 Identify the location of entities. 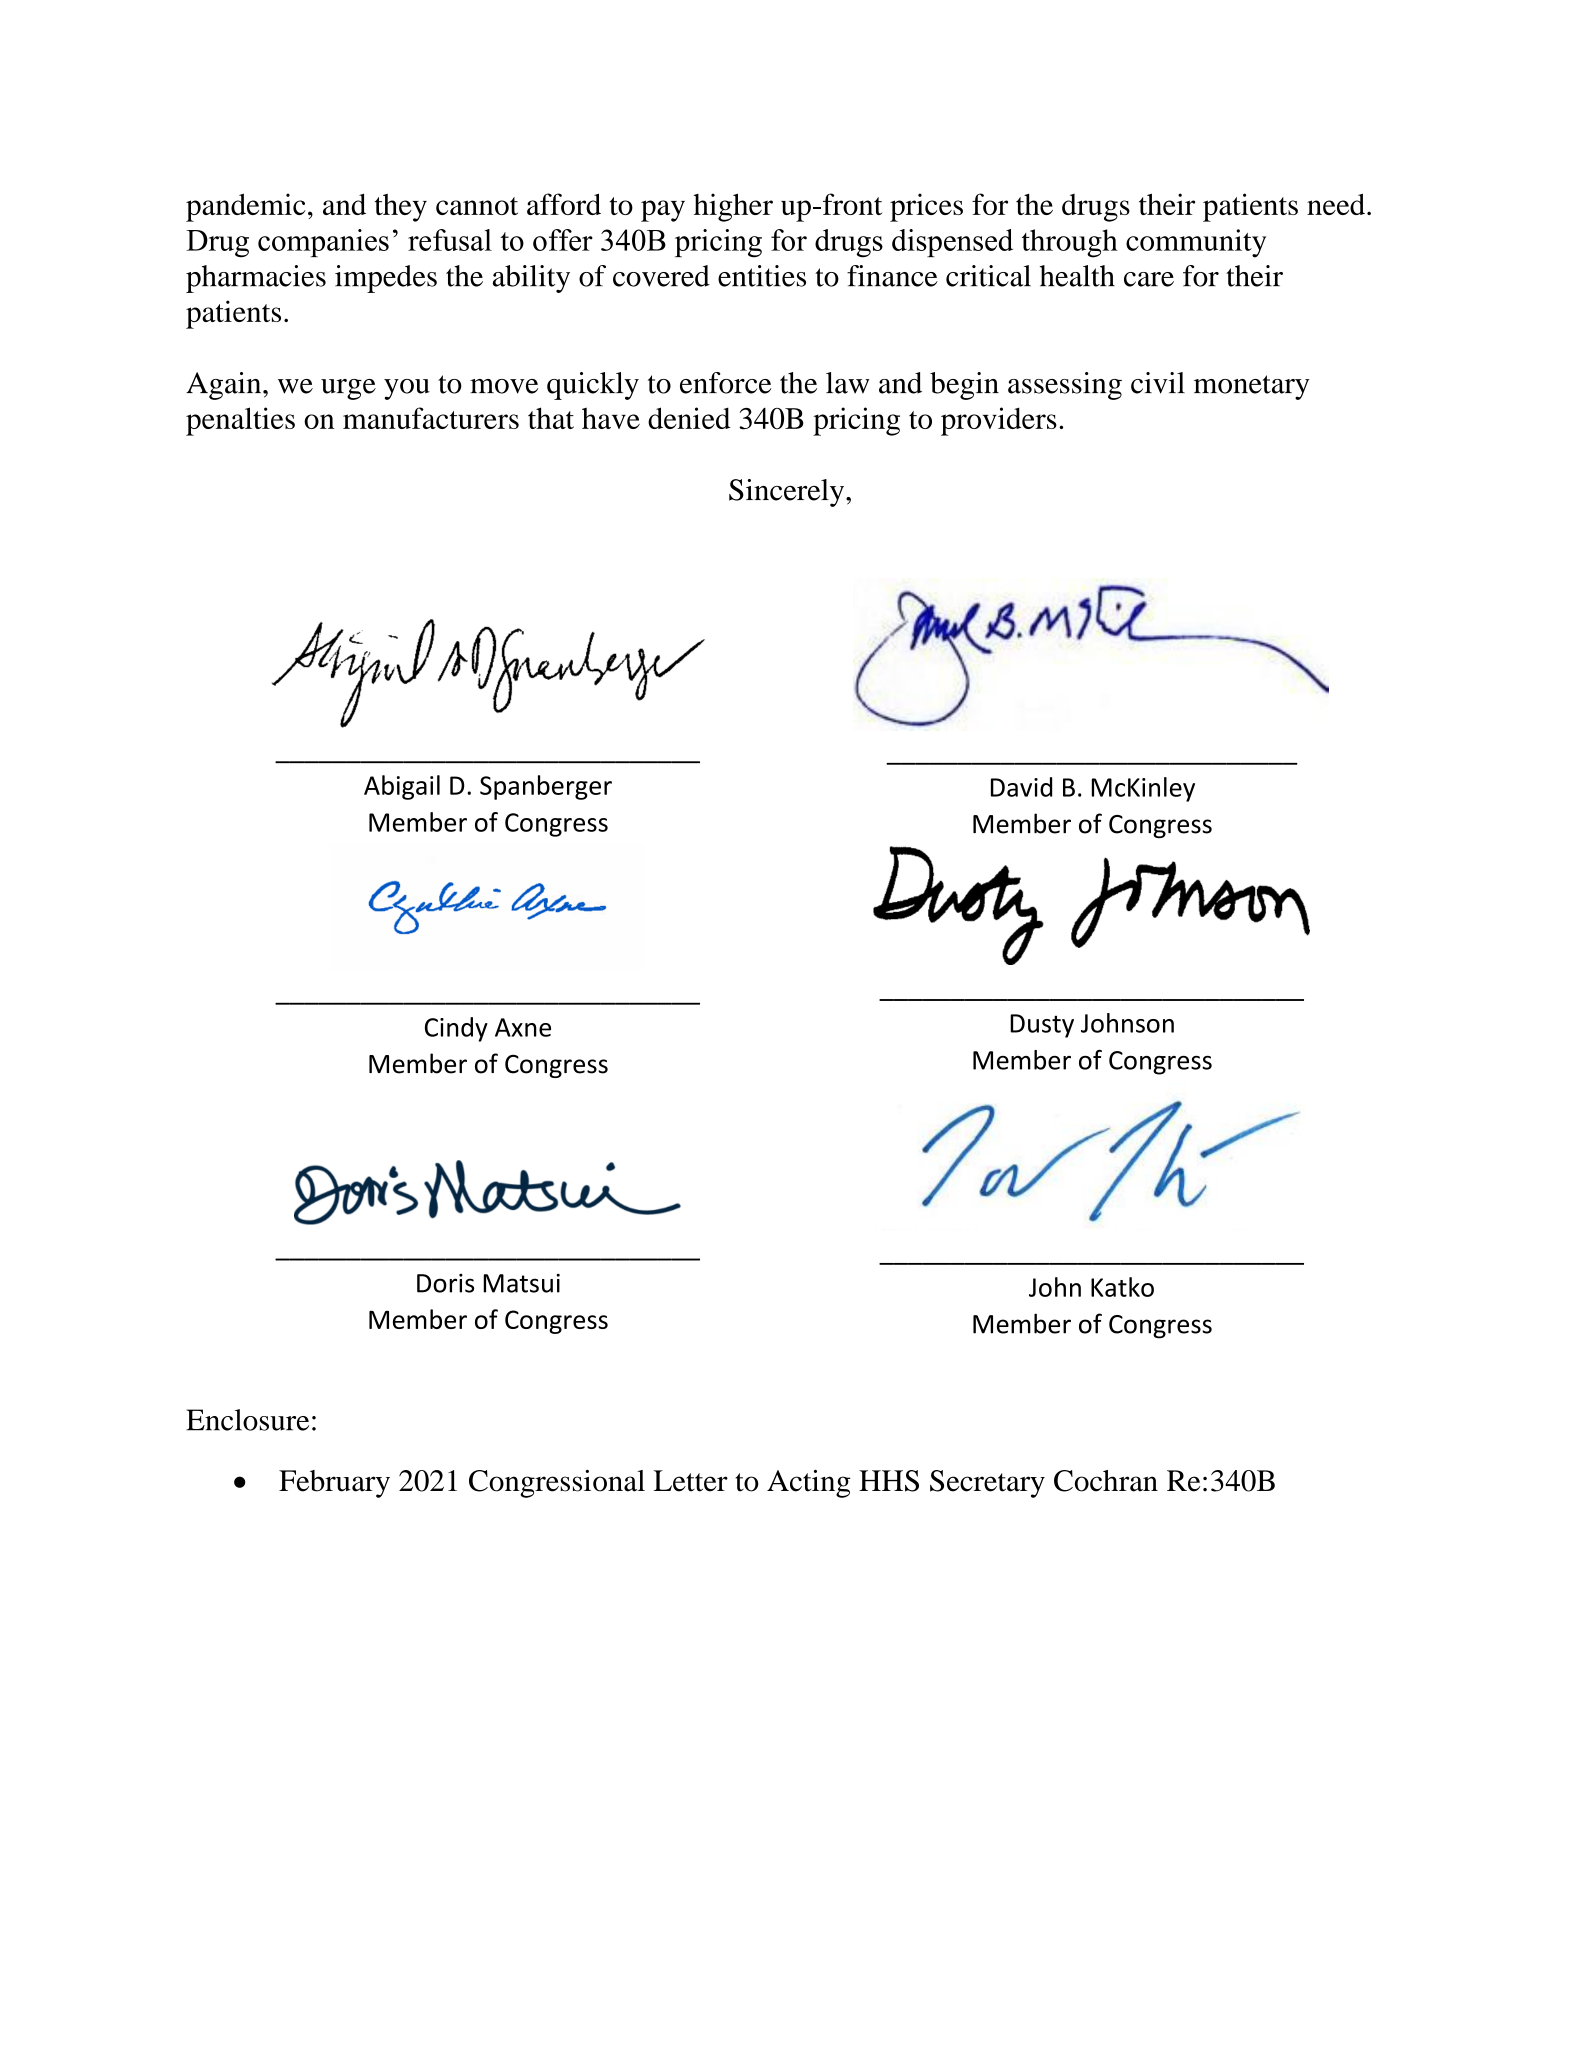
(762, 276).
